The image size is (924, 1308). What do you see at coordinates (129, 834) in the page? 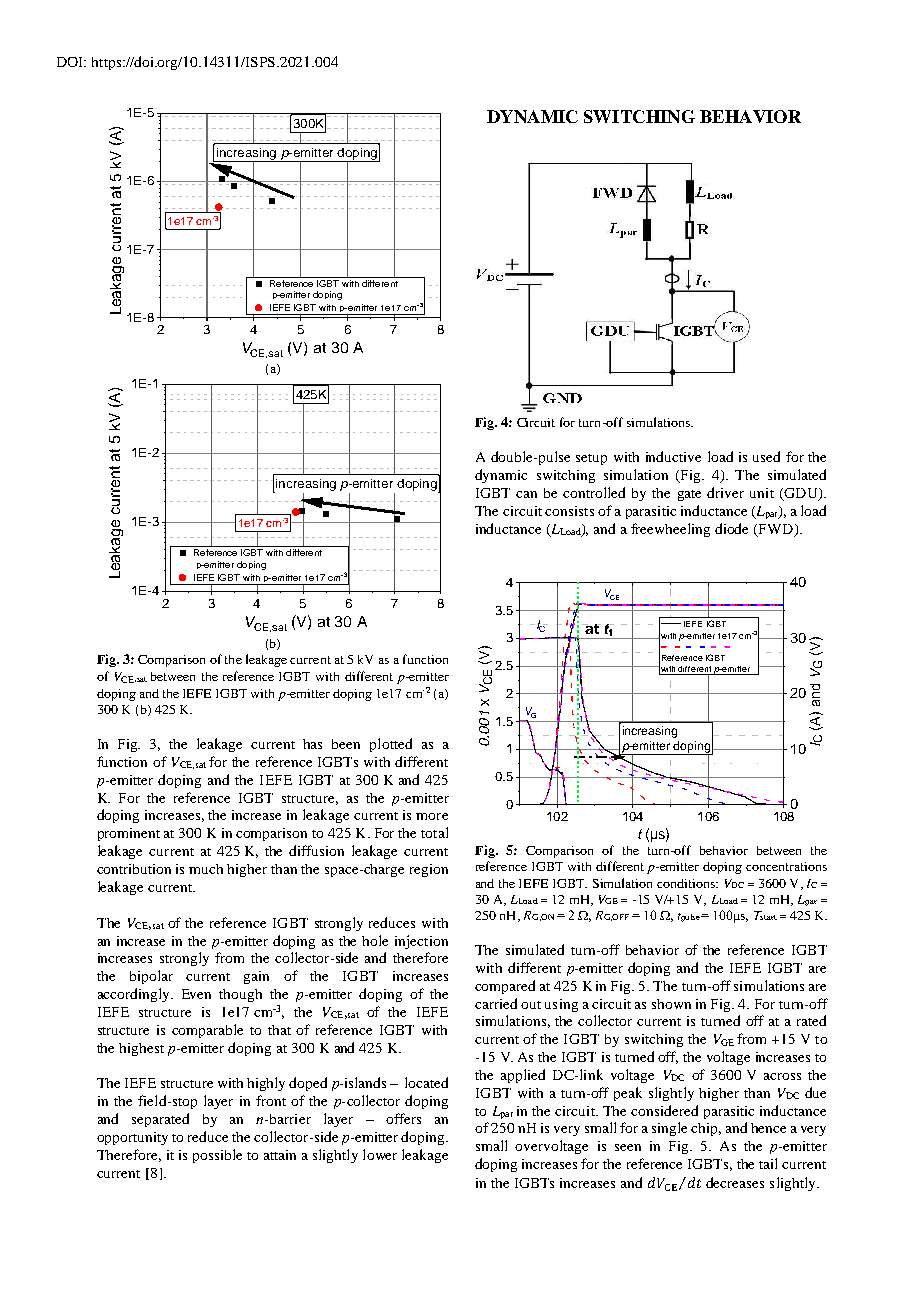
I see `prominent` at bounding box center [129, 834].
